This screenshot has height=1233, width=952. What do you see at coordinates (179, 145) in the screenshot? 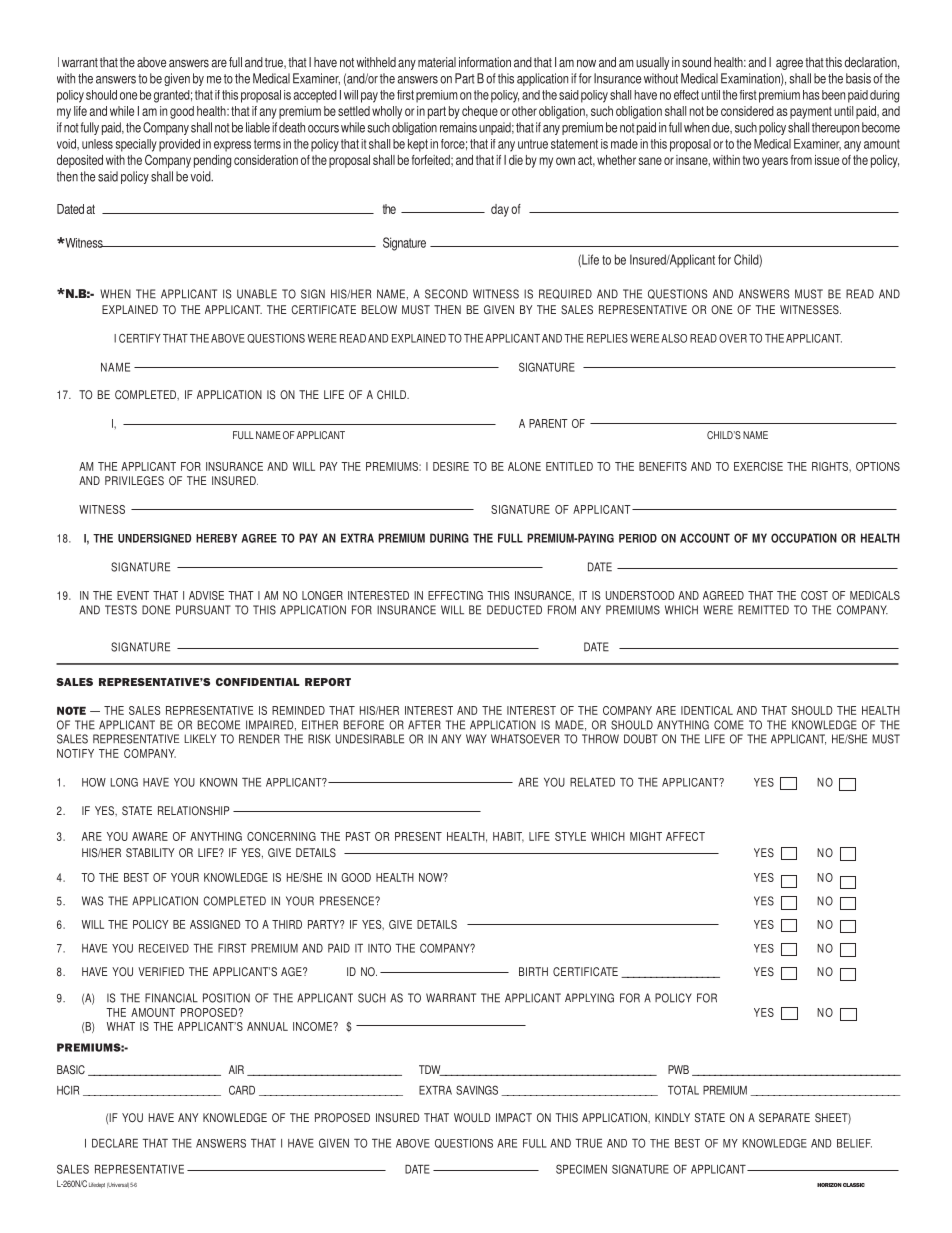
I see `provided` at bounding box center [179, 145].
